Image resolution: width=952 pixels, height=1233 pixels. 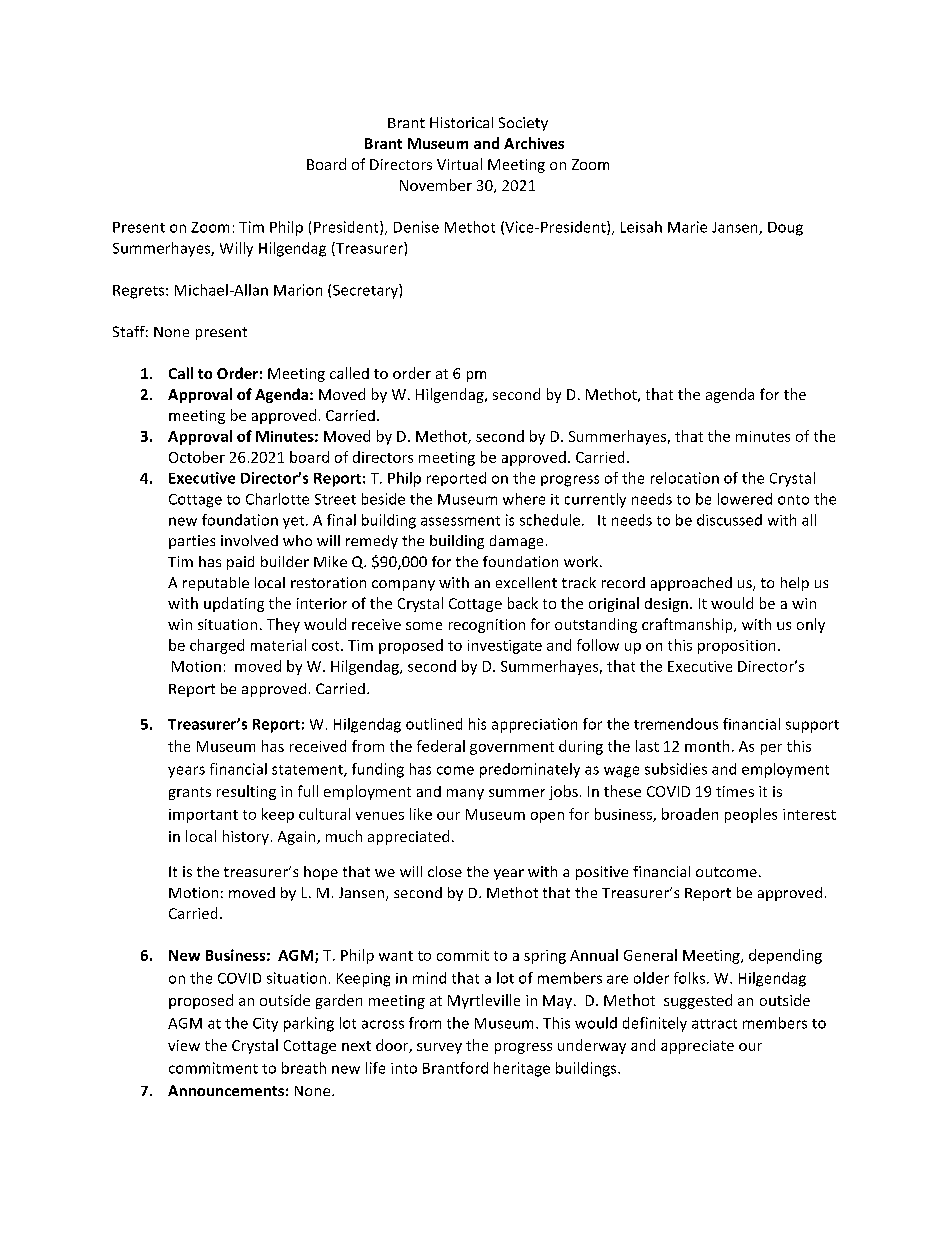 What do you see at coordinates (687, 227) in the image?
I see `Marie` at bounding box center [687, 227].
